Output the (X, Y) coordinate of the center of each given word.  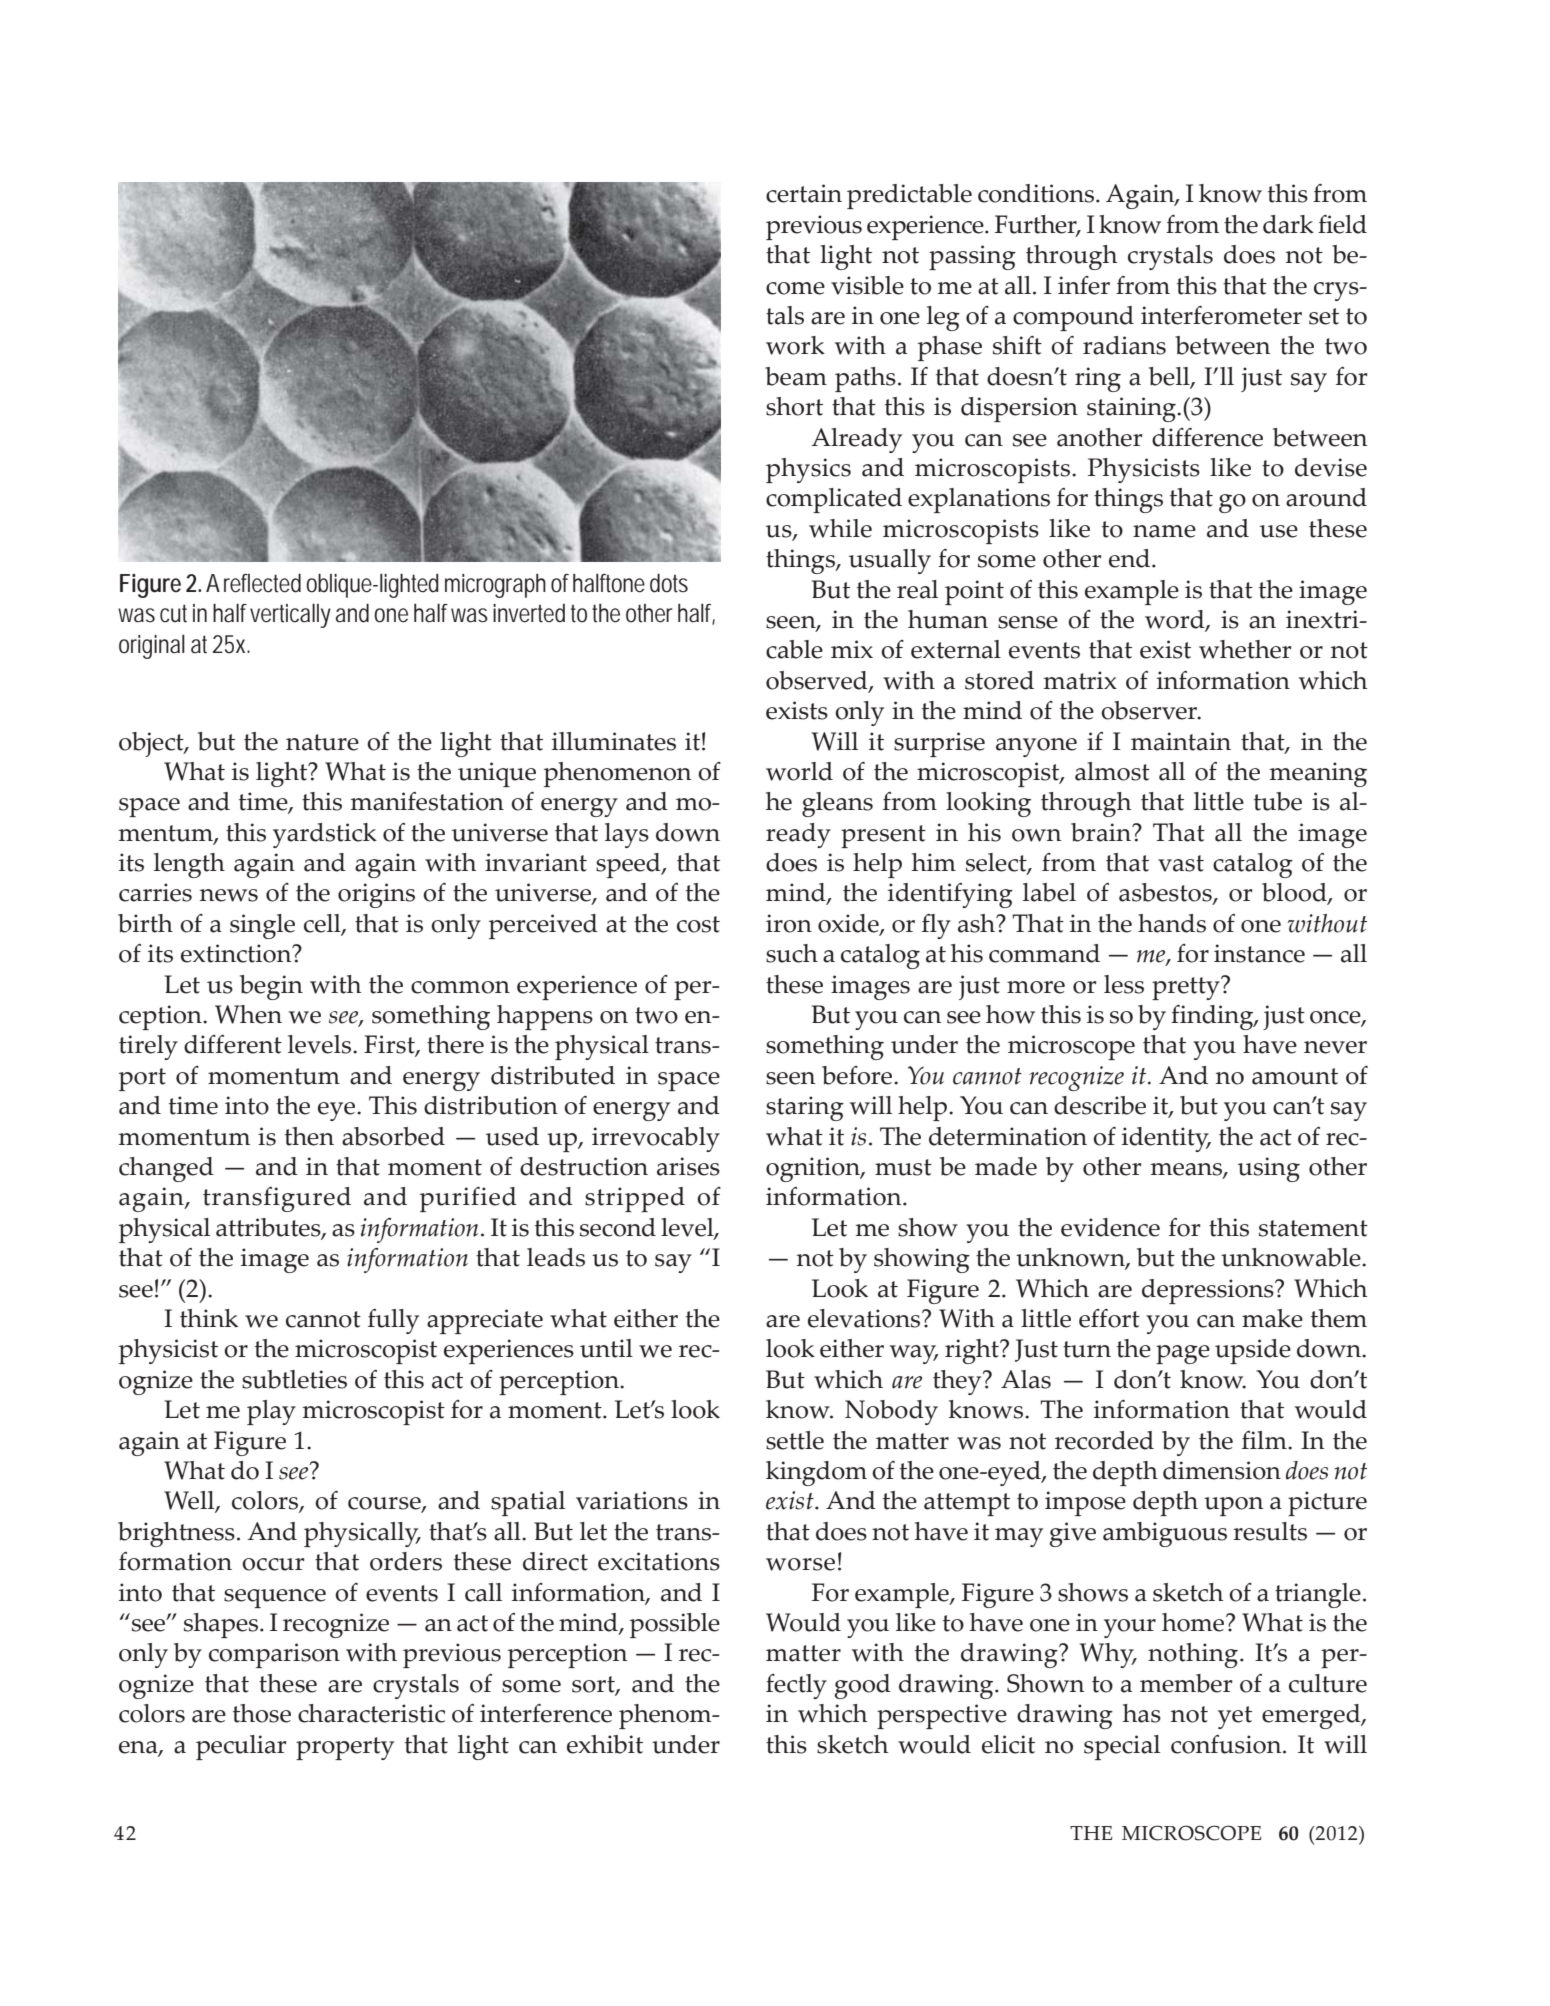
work (795, 345)
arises (688, 1166)
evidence (1110, 1227)
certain (804, 193)
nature (322, 742)
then (309, 1136)
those (262, 1713)
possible (675, 1625)
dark (1288, 224)
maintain (1181, 741)
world (799, 771)
